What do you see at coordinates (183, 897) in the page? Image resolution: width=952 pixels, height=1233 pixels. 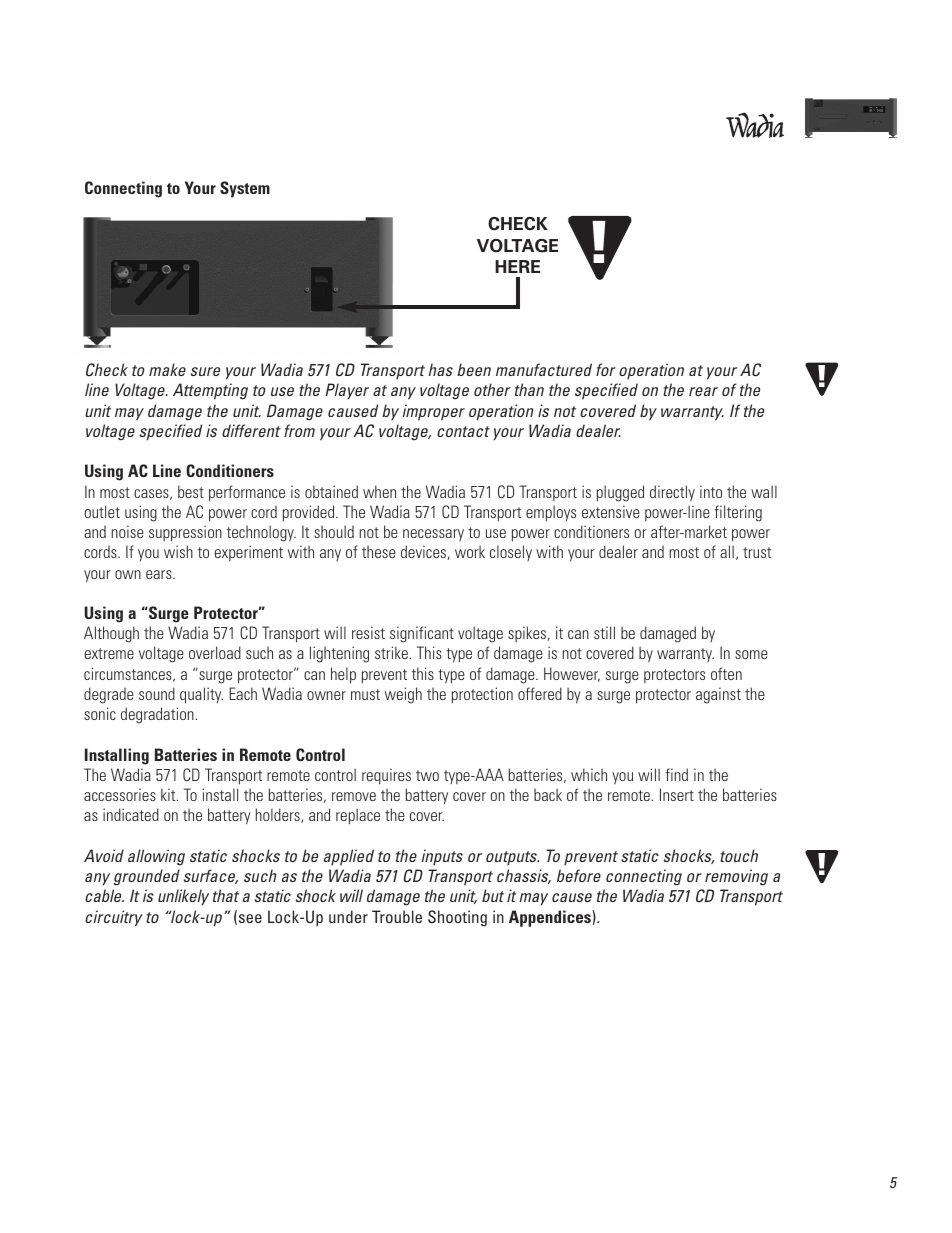 I see `unlikely` at bounding box center [183, 897].
